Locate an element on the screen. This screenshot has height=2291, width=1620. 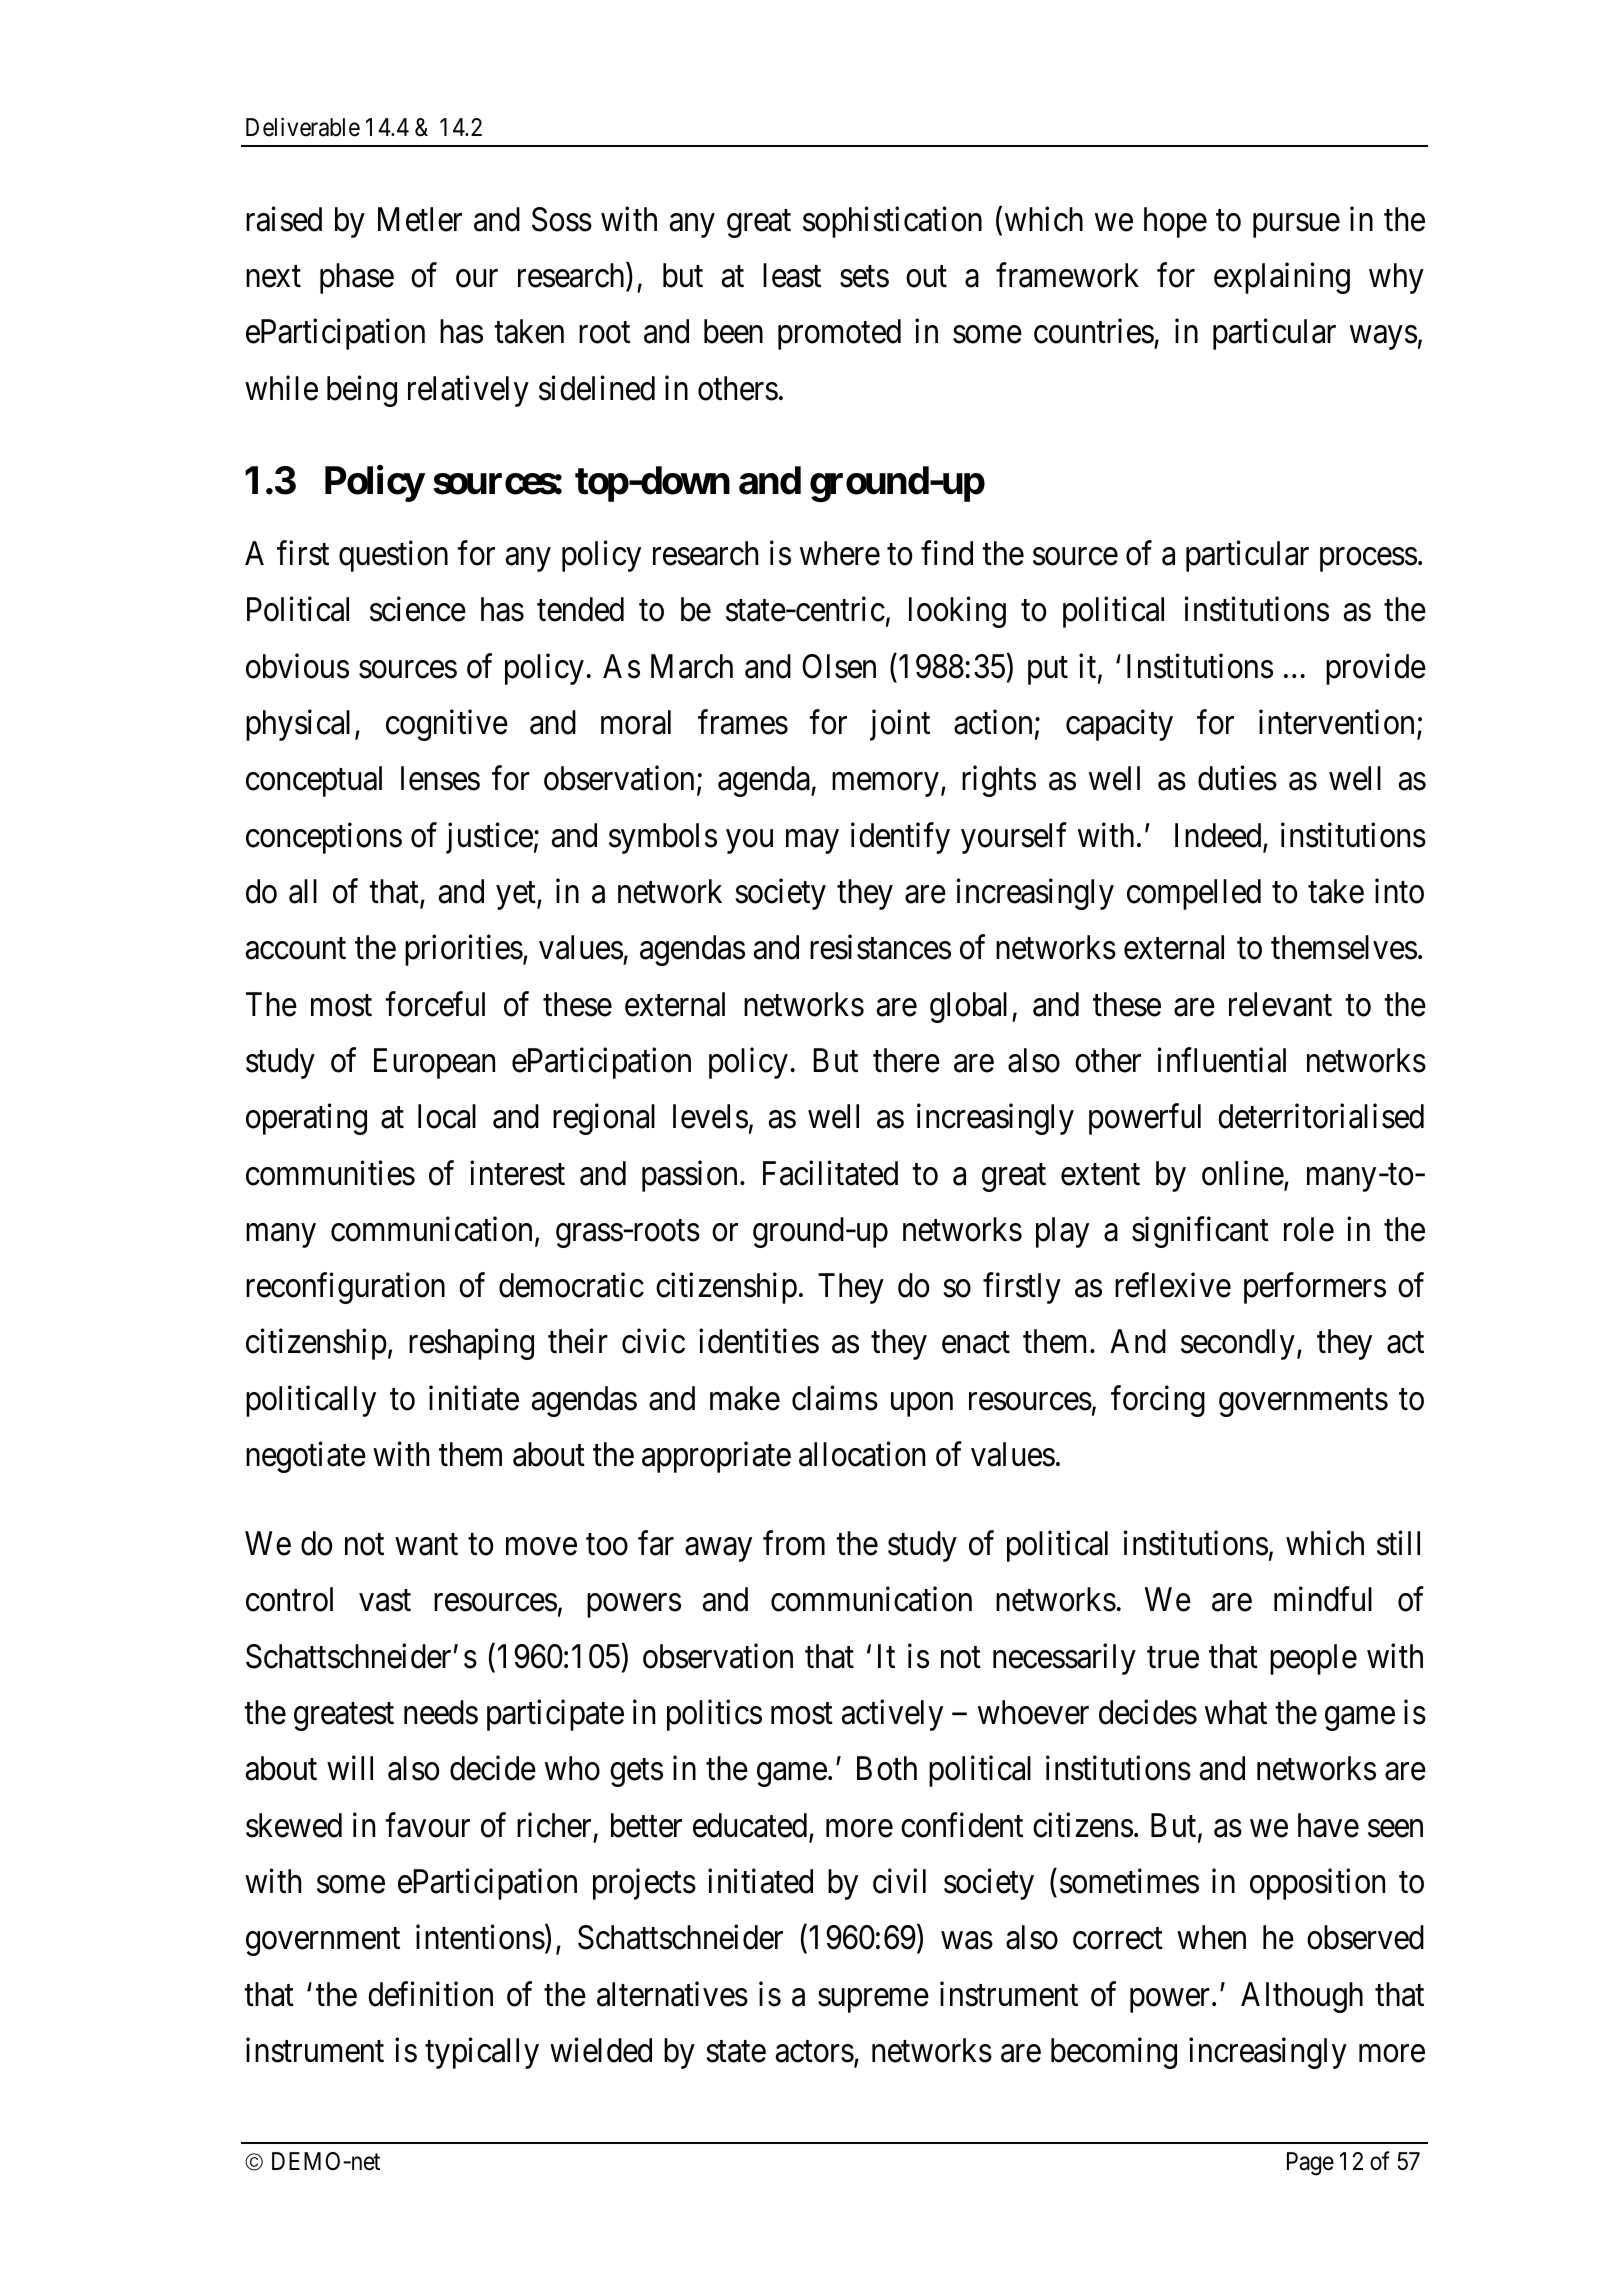
sophistication is located at coordinates (892, 222).
